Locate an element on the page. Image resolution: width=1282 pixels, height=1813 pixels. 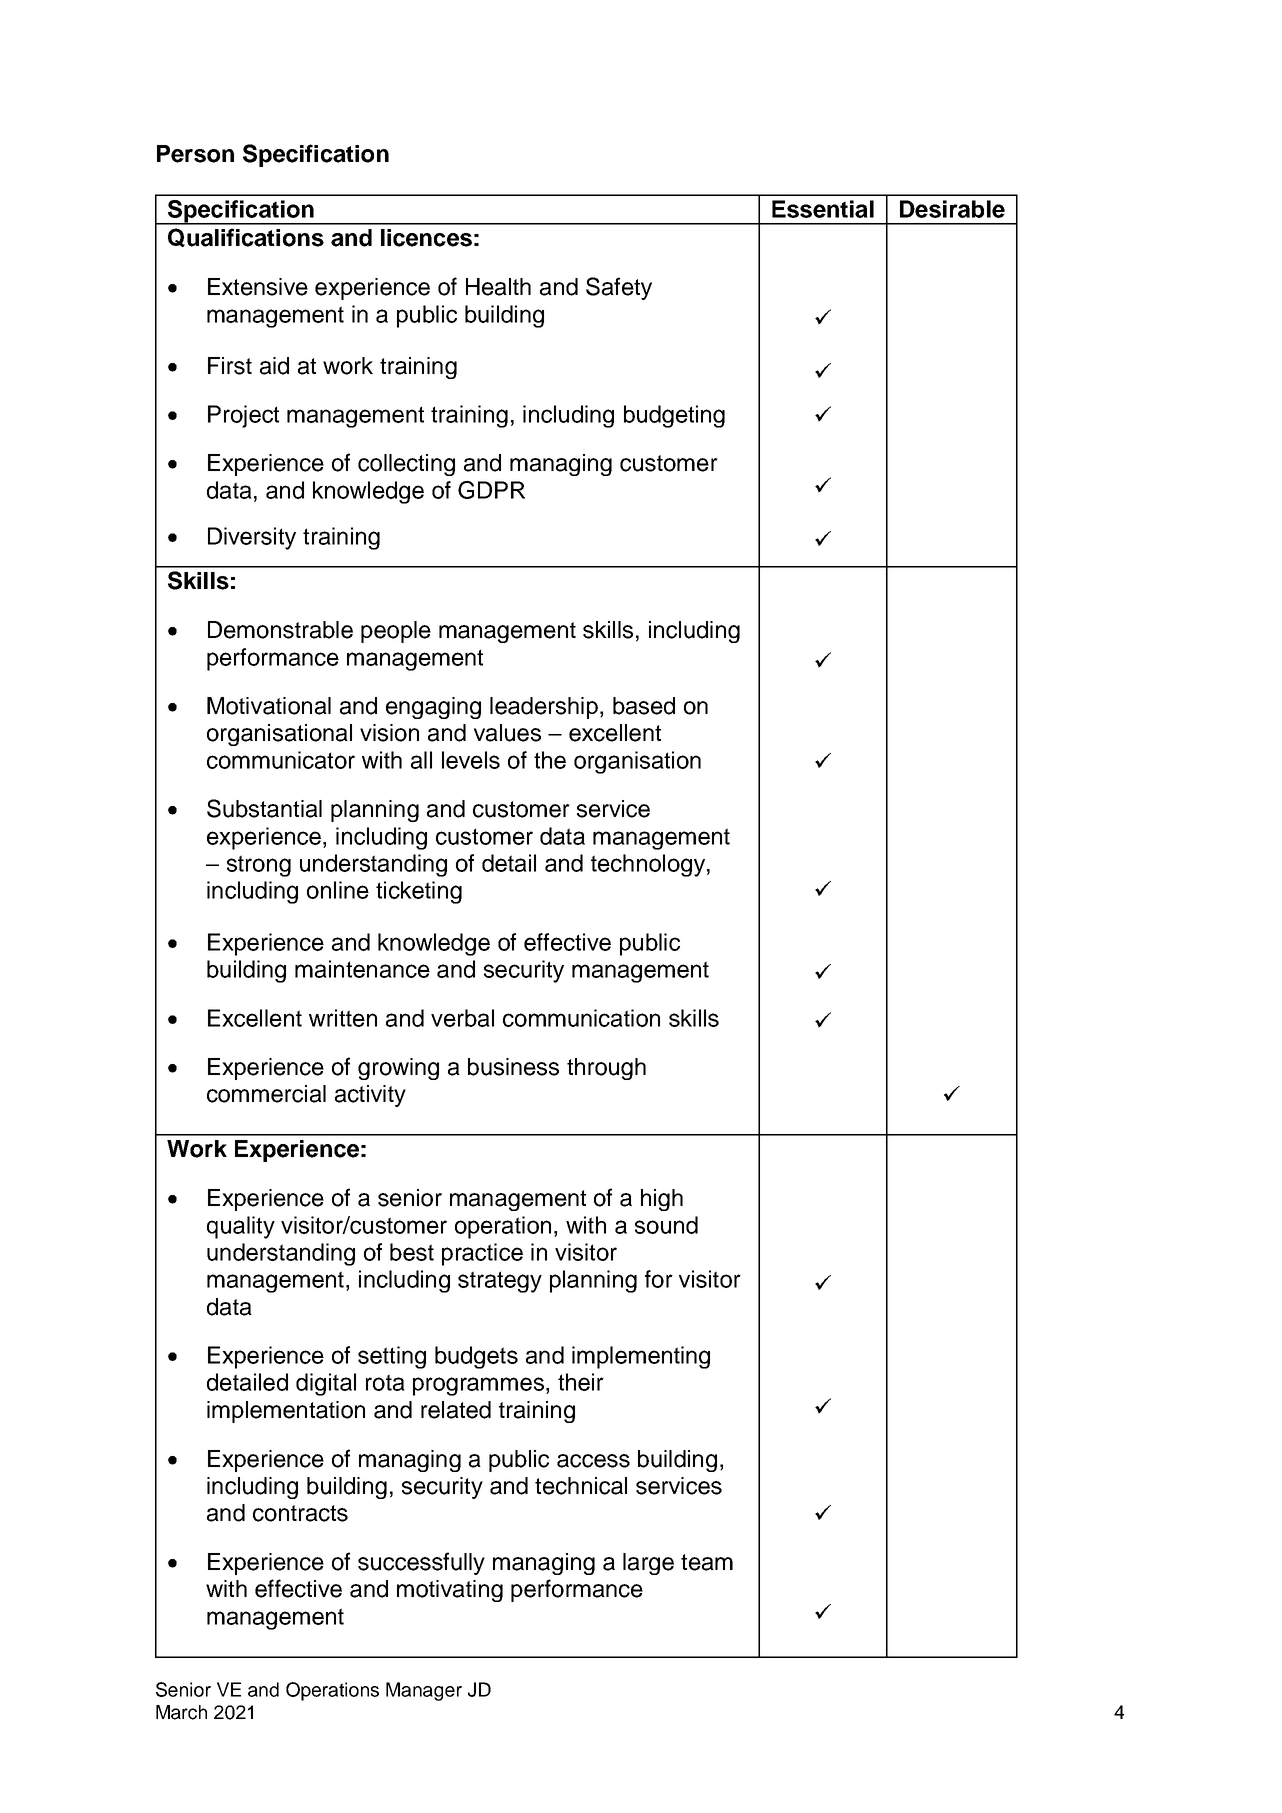
Safety is located at coordinates (619, 288).
